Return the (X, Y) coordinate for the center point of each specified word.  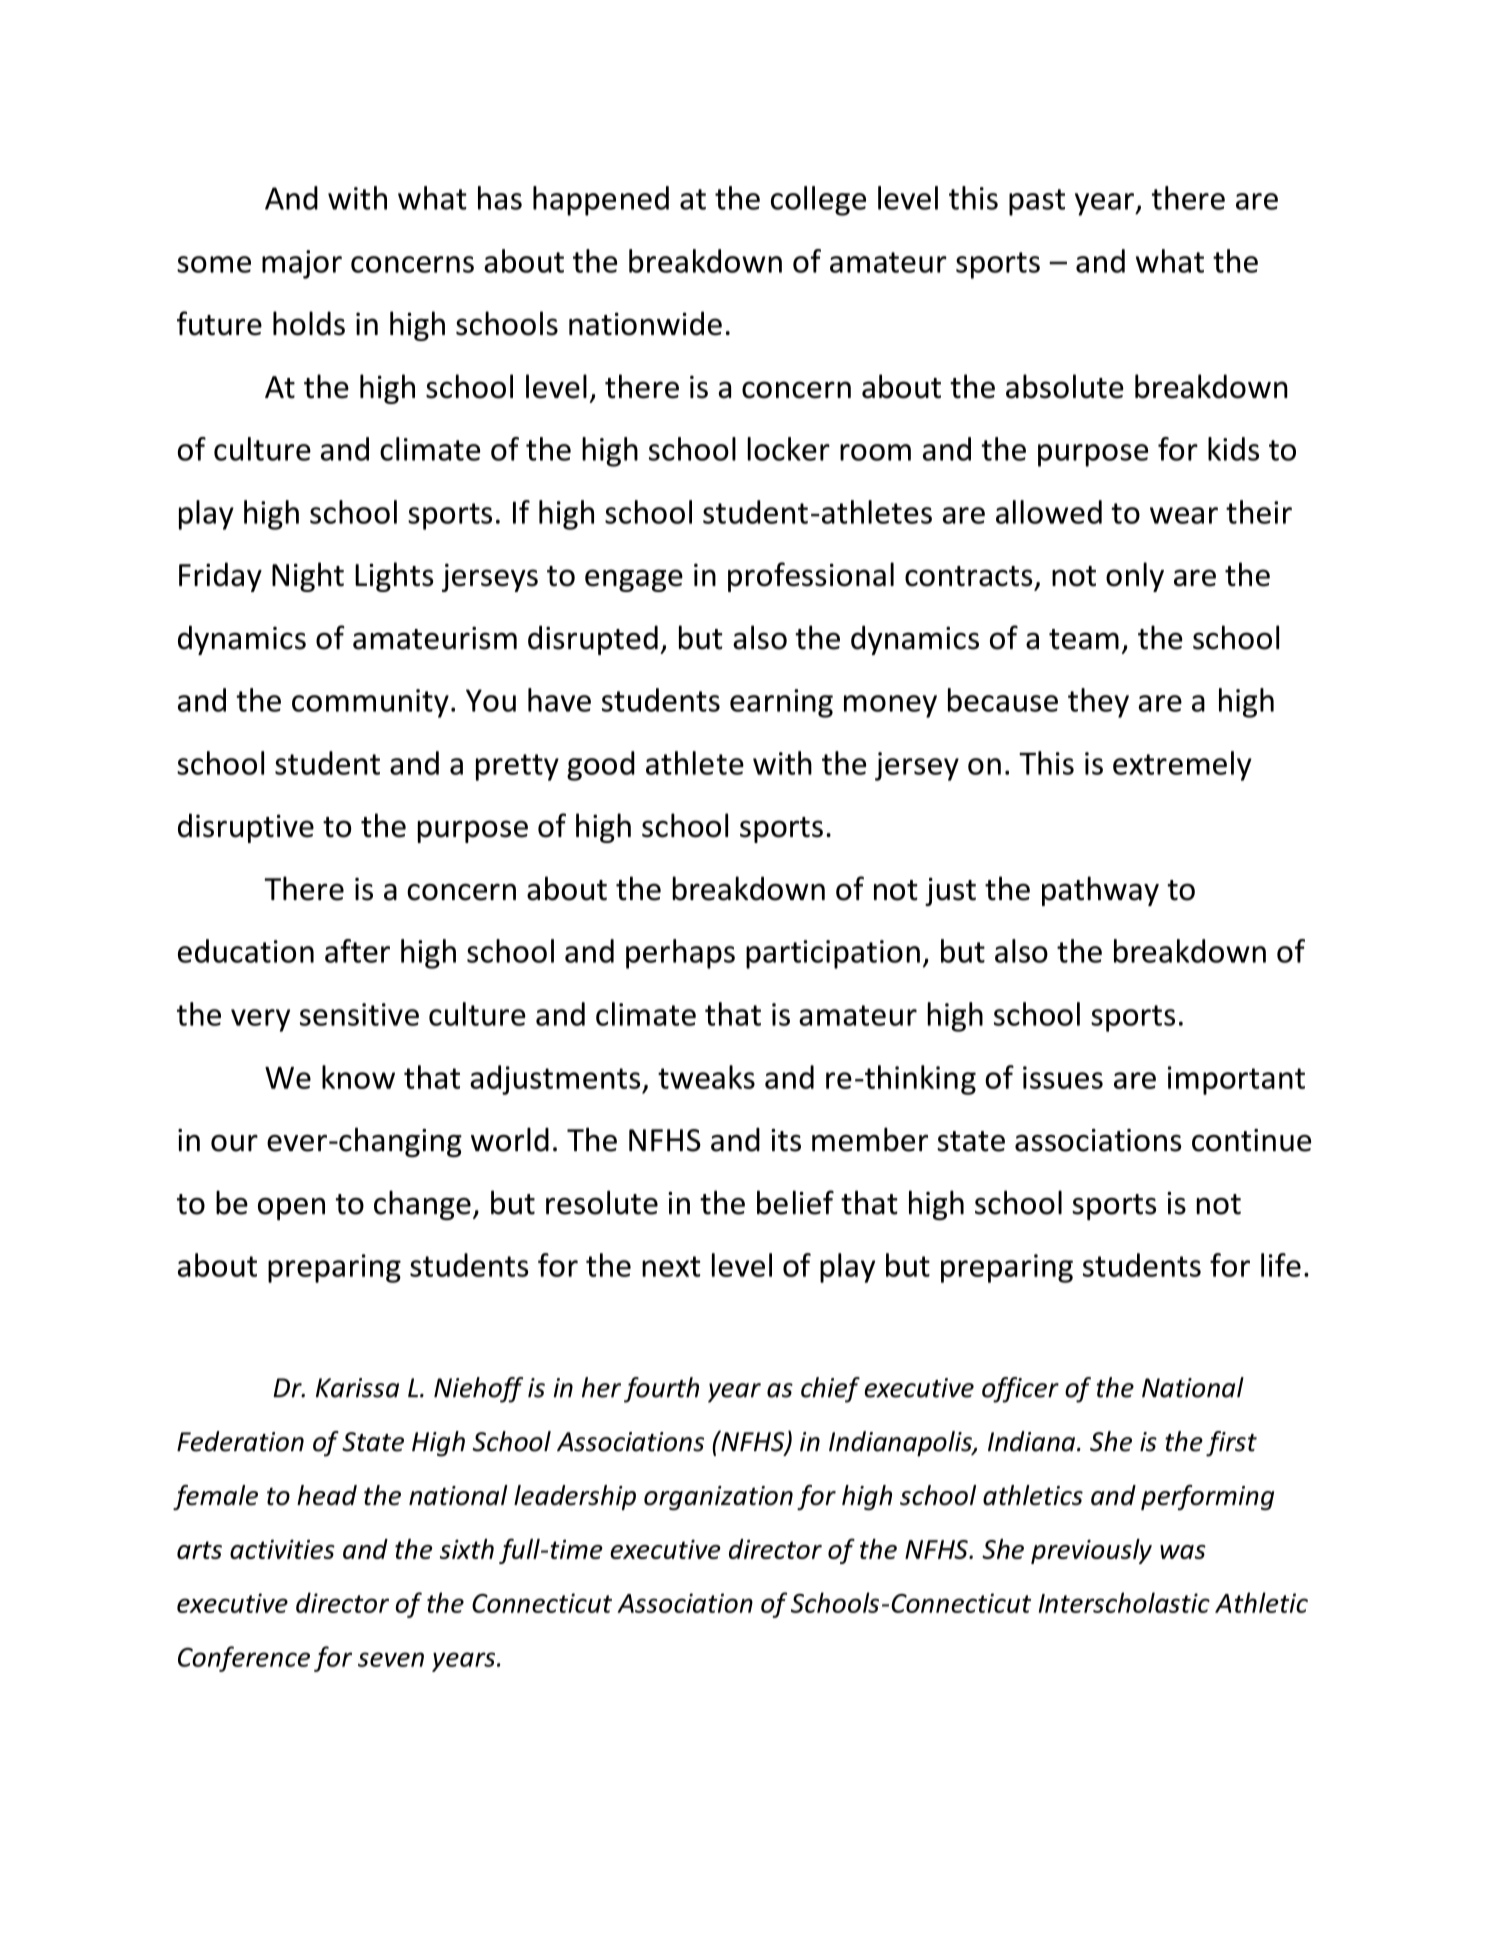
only (1135, 577)
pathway (1100, 891)
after (357, 951)
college (818, 201)
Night (308, 577)
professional (811, 577)
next (671, 1266)
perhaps (680, 954)
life (1281, 1265)
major (302, 264)
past (1037, 202)
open (291, 1209)
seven (391, 1659)
